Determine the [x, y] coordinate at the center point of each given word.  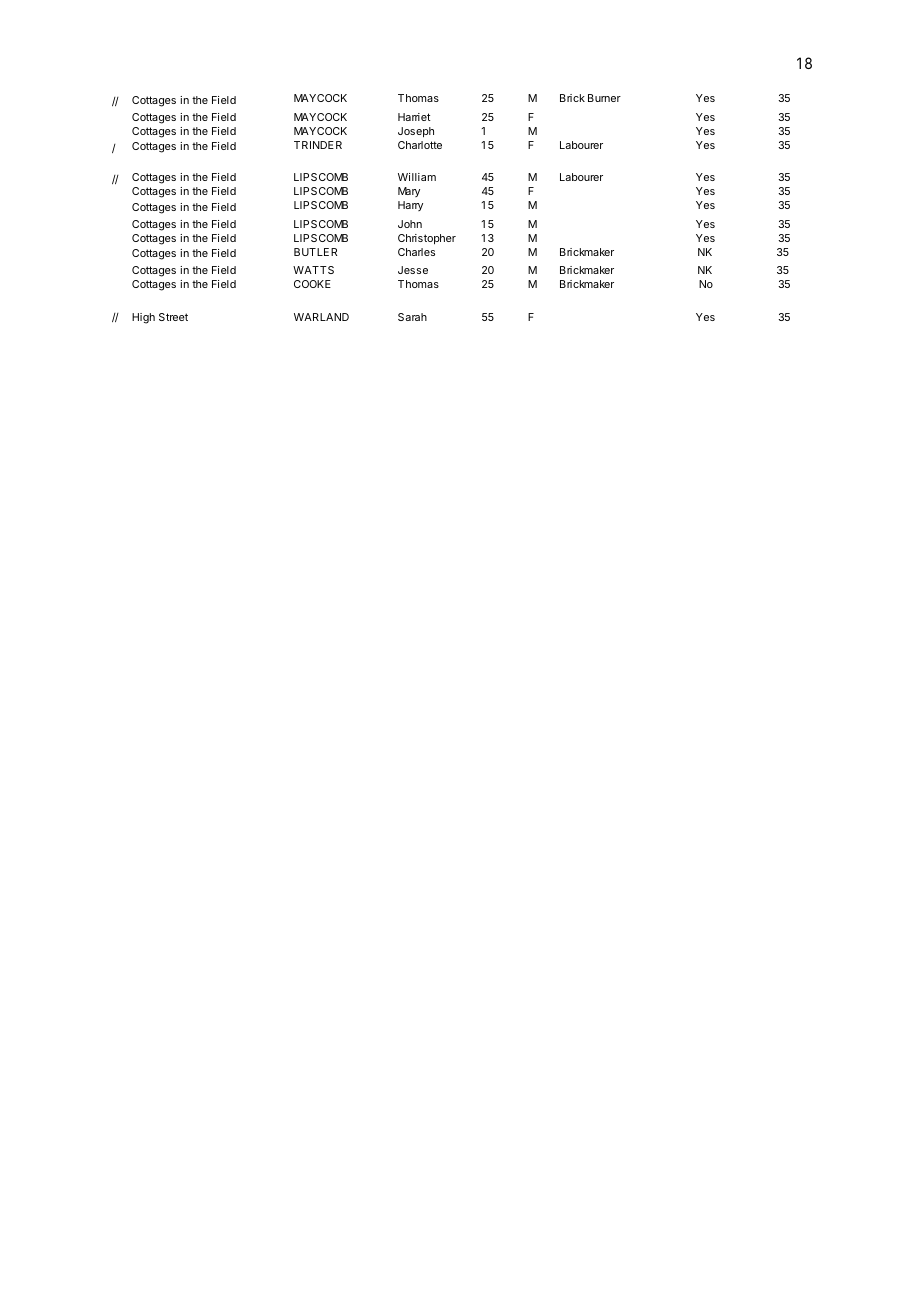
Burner [604, 98]
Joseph [416, 132]
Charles [416, 252]
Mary [409, 192]
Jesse [413, 270]
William [417, 177]
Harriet [414, 117]
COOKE [312, 284]
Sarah [412, 317]
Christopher [427, 239]
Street [173, 317]
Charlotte [420, 145]
